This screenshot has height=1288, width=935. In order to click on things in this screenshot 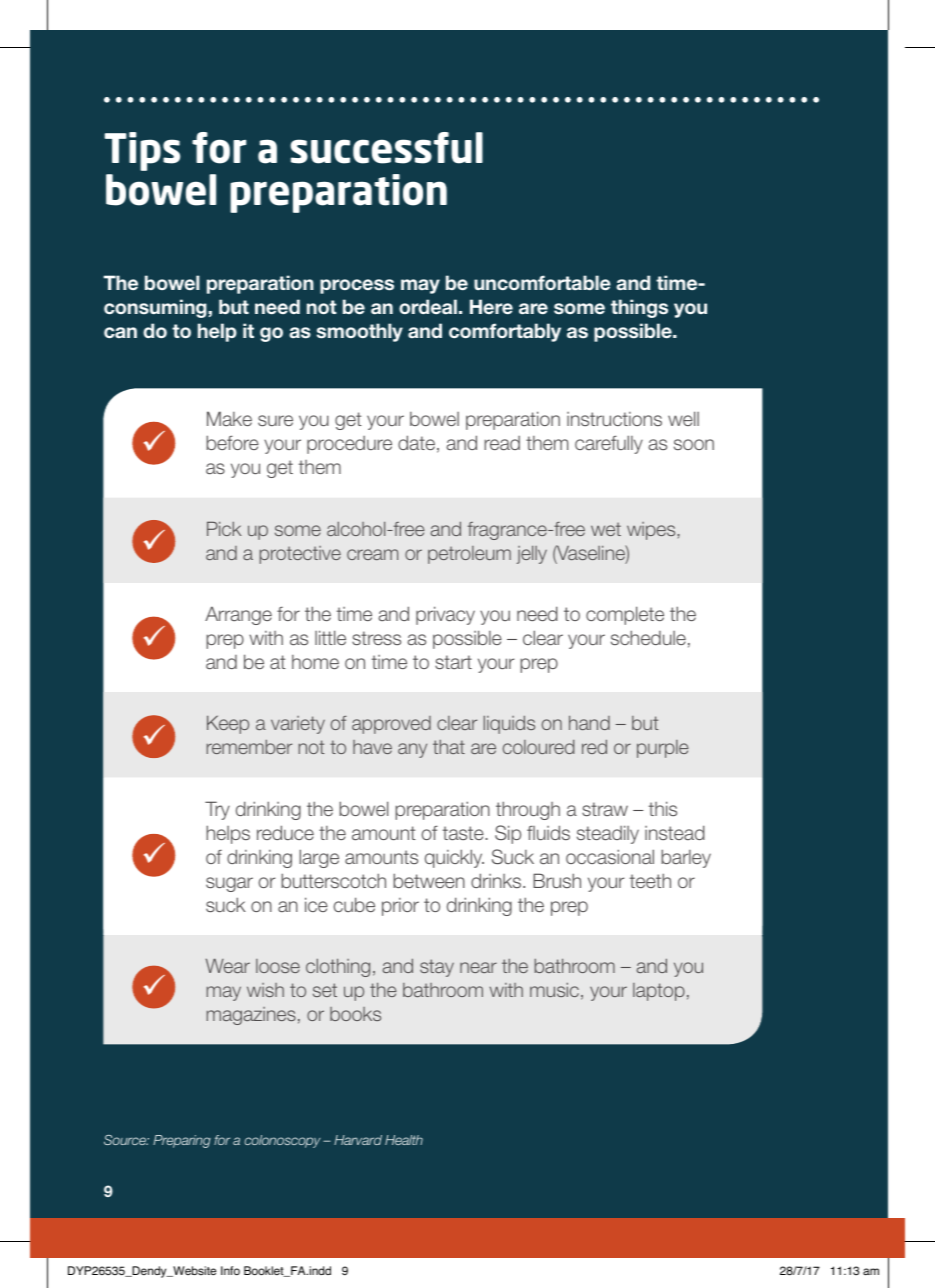, I will do `click(639, 308)`.
